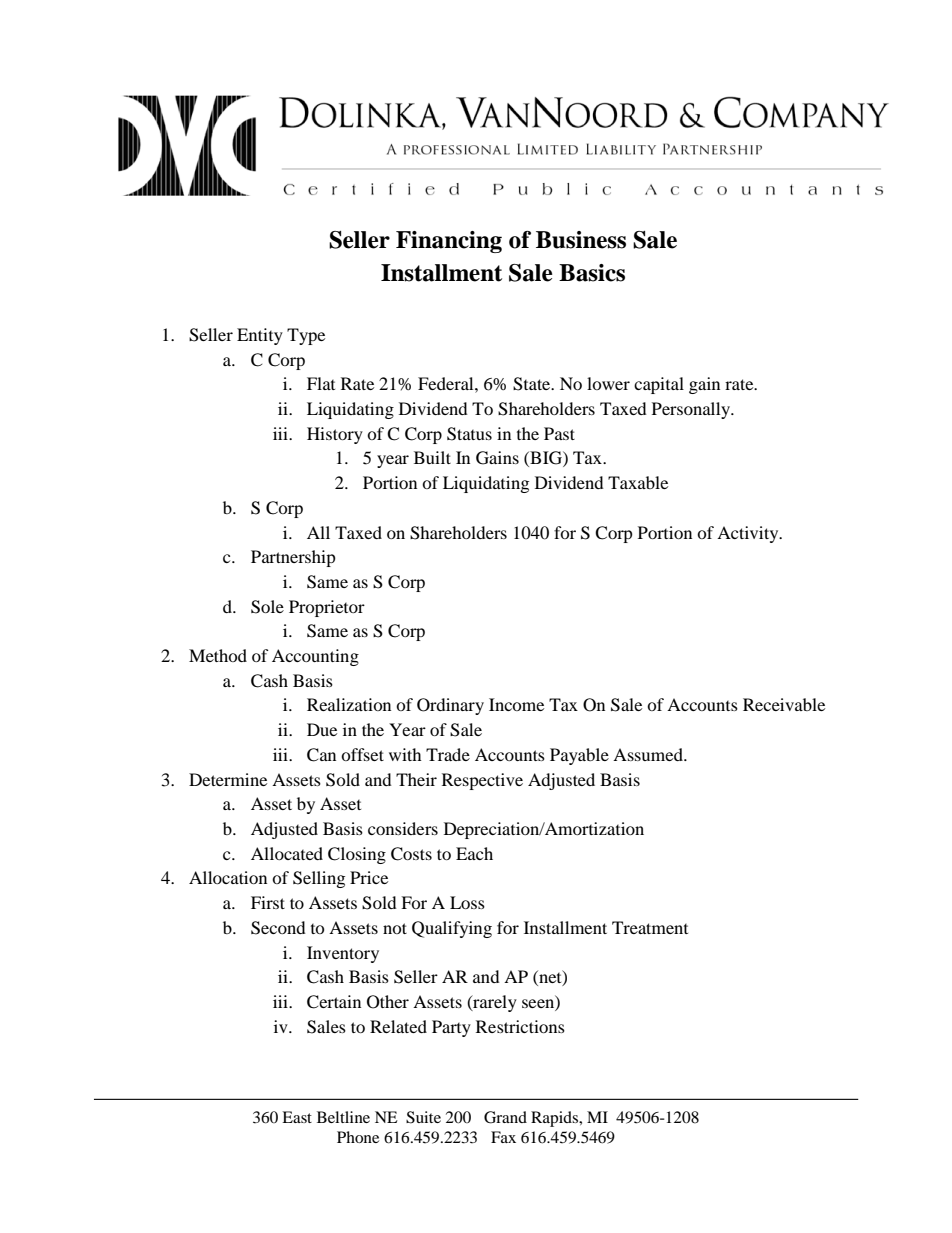  Describe the element at coordinates (297, 1117) in the page. I see `East` at that location.
